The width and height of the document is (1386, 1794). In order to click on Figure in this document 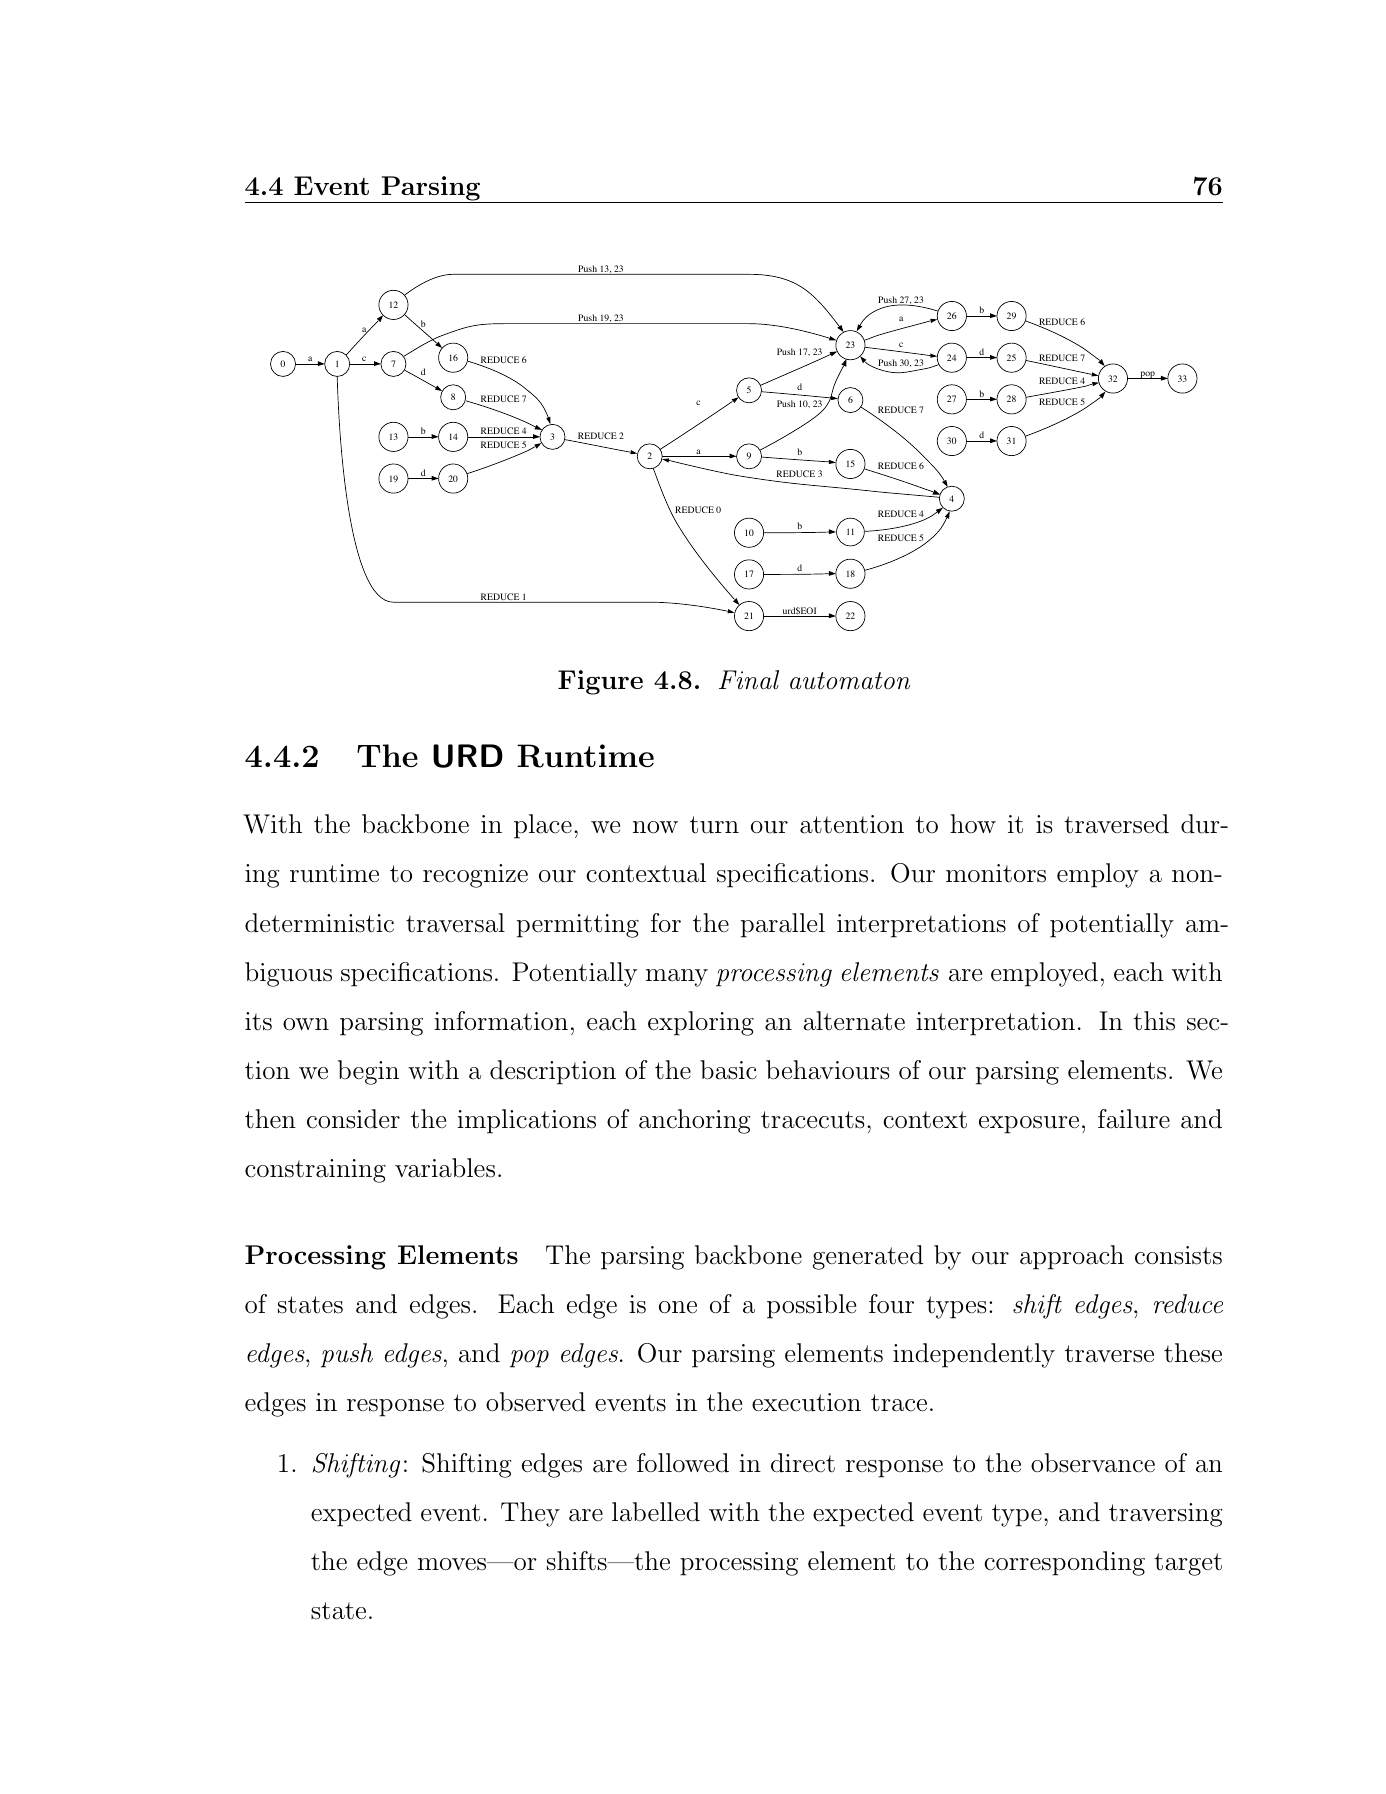, I will do `click(600, 682)`.
